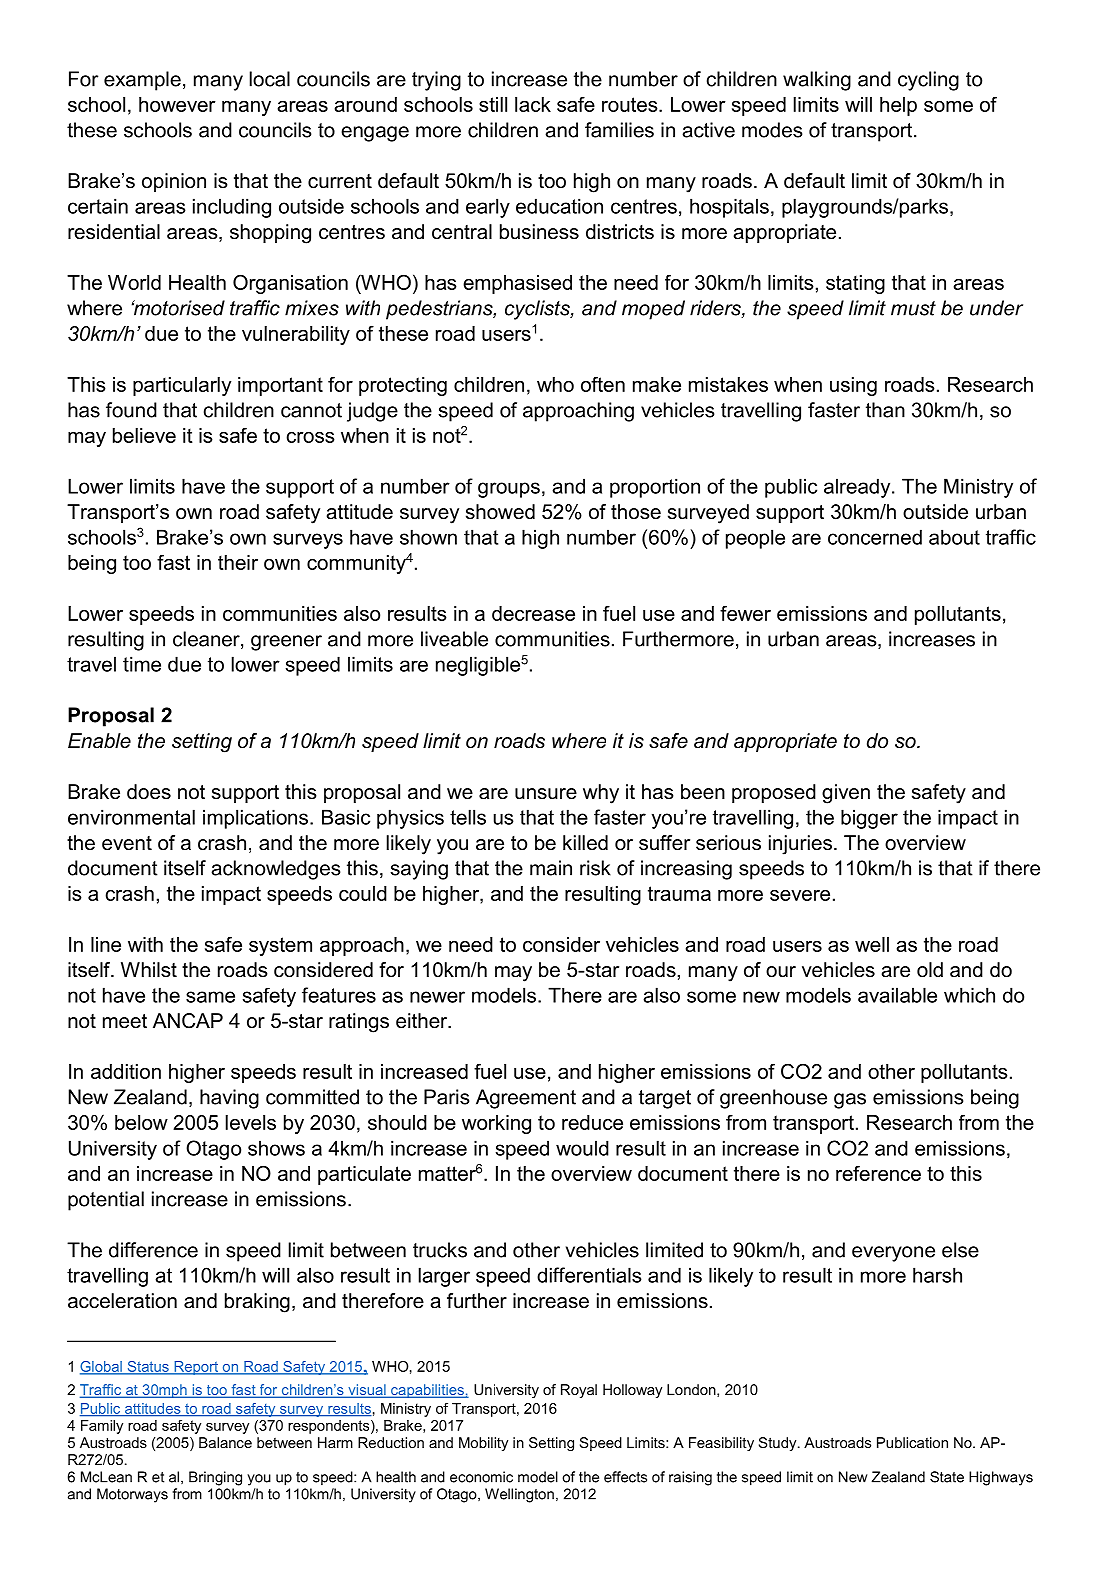 The height and width of the screenshot is (1570, 1110). I want to click on concerned, so click(875, 537).
